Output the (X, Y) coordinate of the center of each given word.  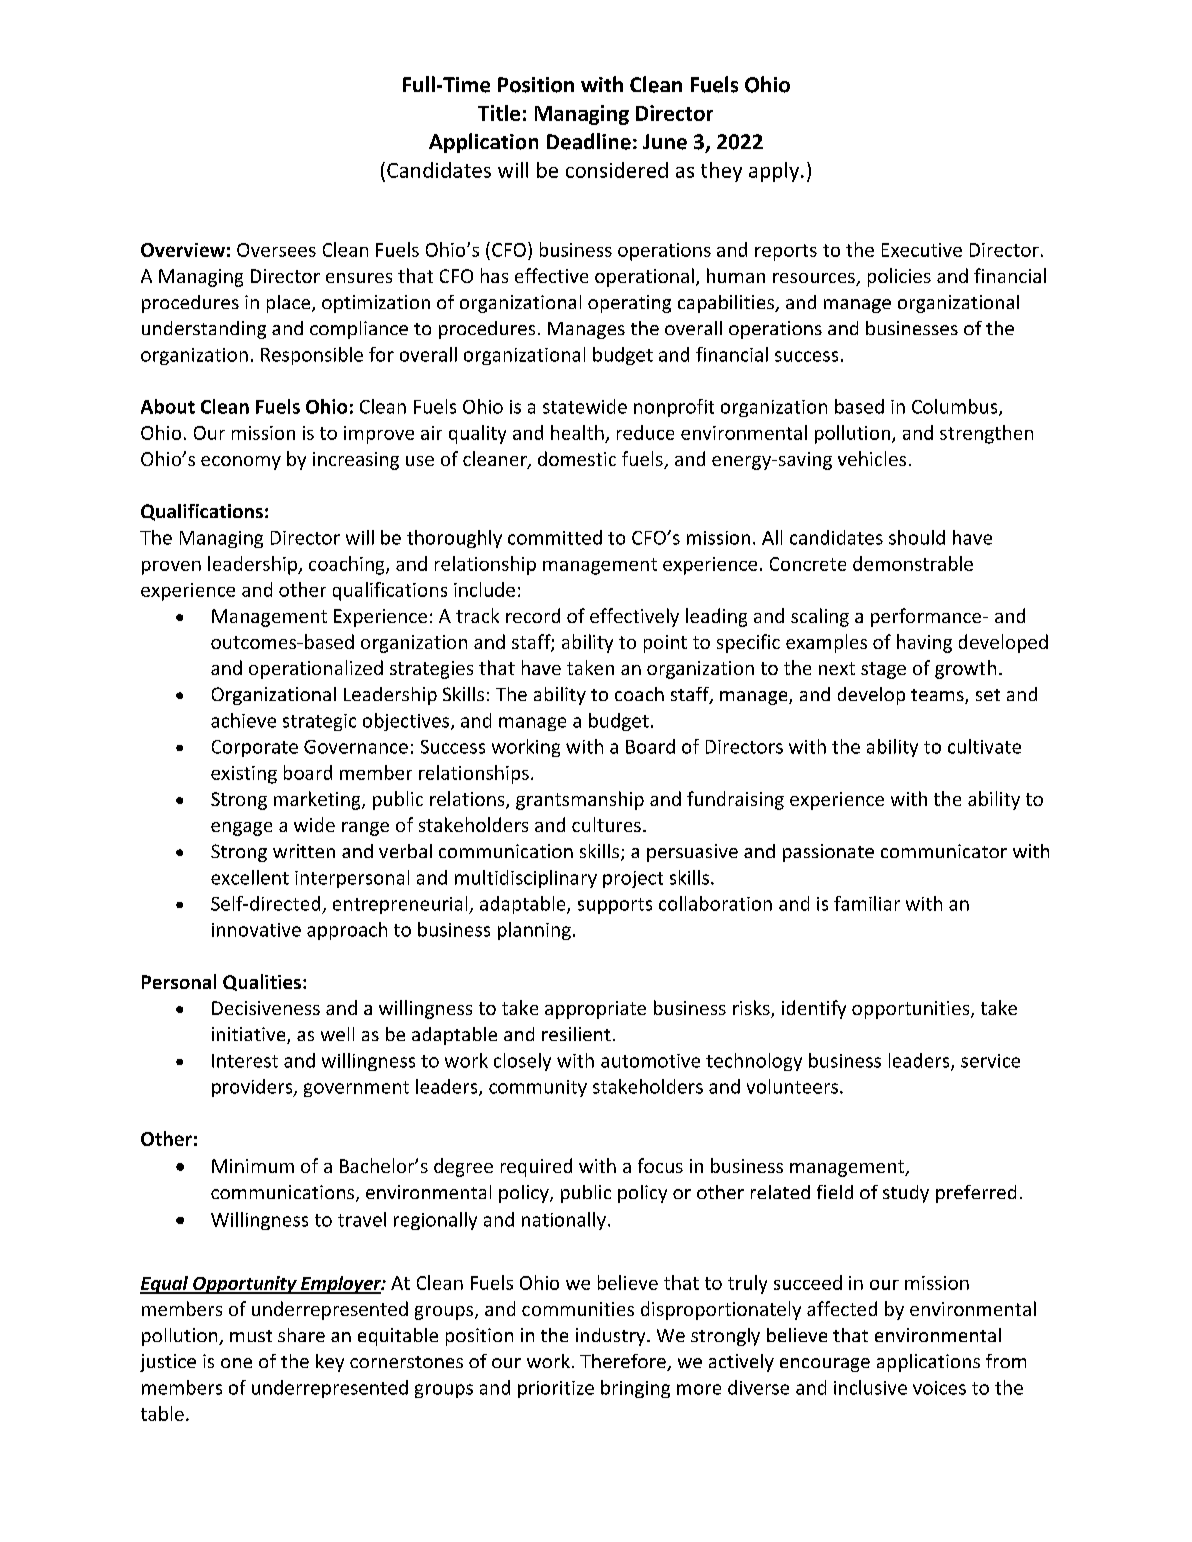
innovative (256, 930)
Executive (922, 250)
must (251, 1336)
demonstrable (913, 563)
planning (534, 931)
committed (555, 537)
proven (171, 568)
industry (612, 1337)
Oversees (276, 250)
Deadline (589, 141)
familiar (867, 903)
